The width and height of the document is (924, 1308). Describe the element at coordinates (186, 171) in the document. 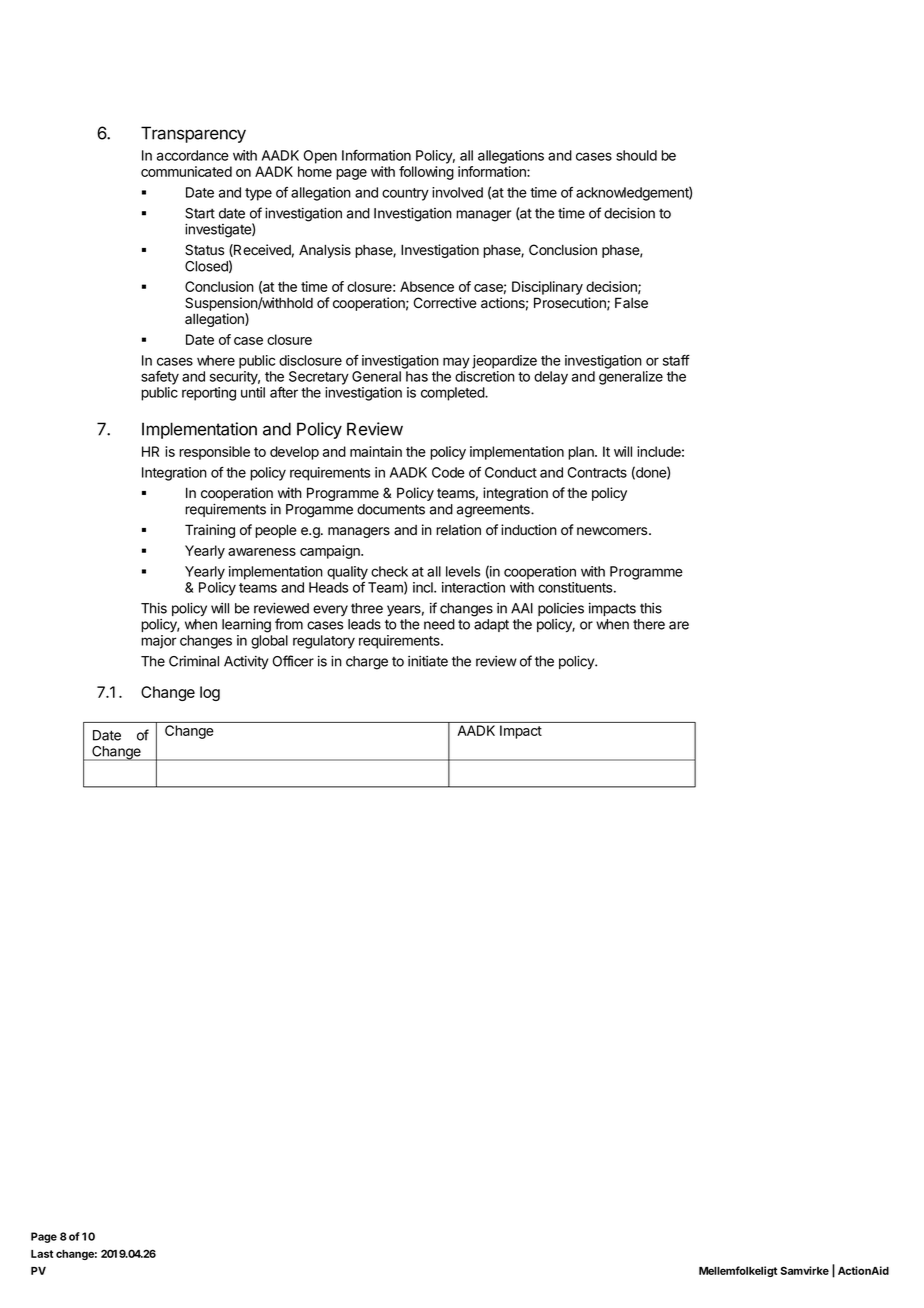

I see `communicated` at that location.
